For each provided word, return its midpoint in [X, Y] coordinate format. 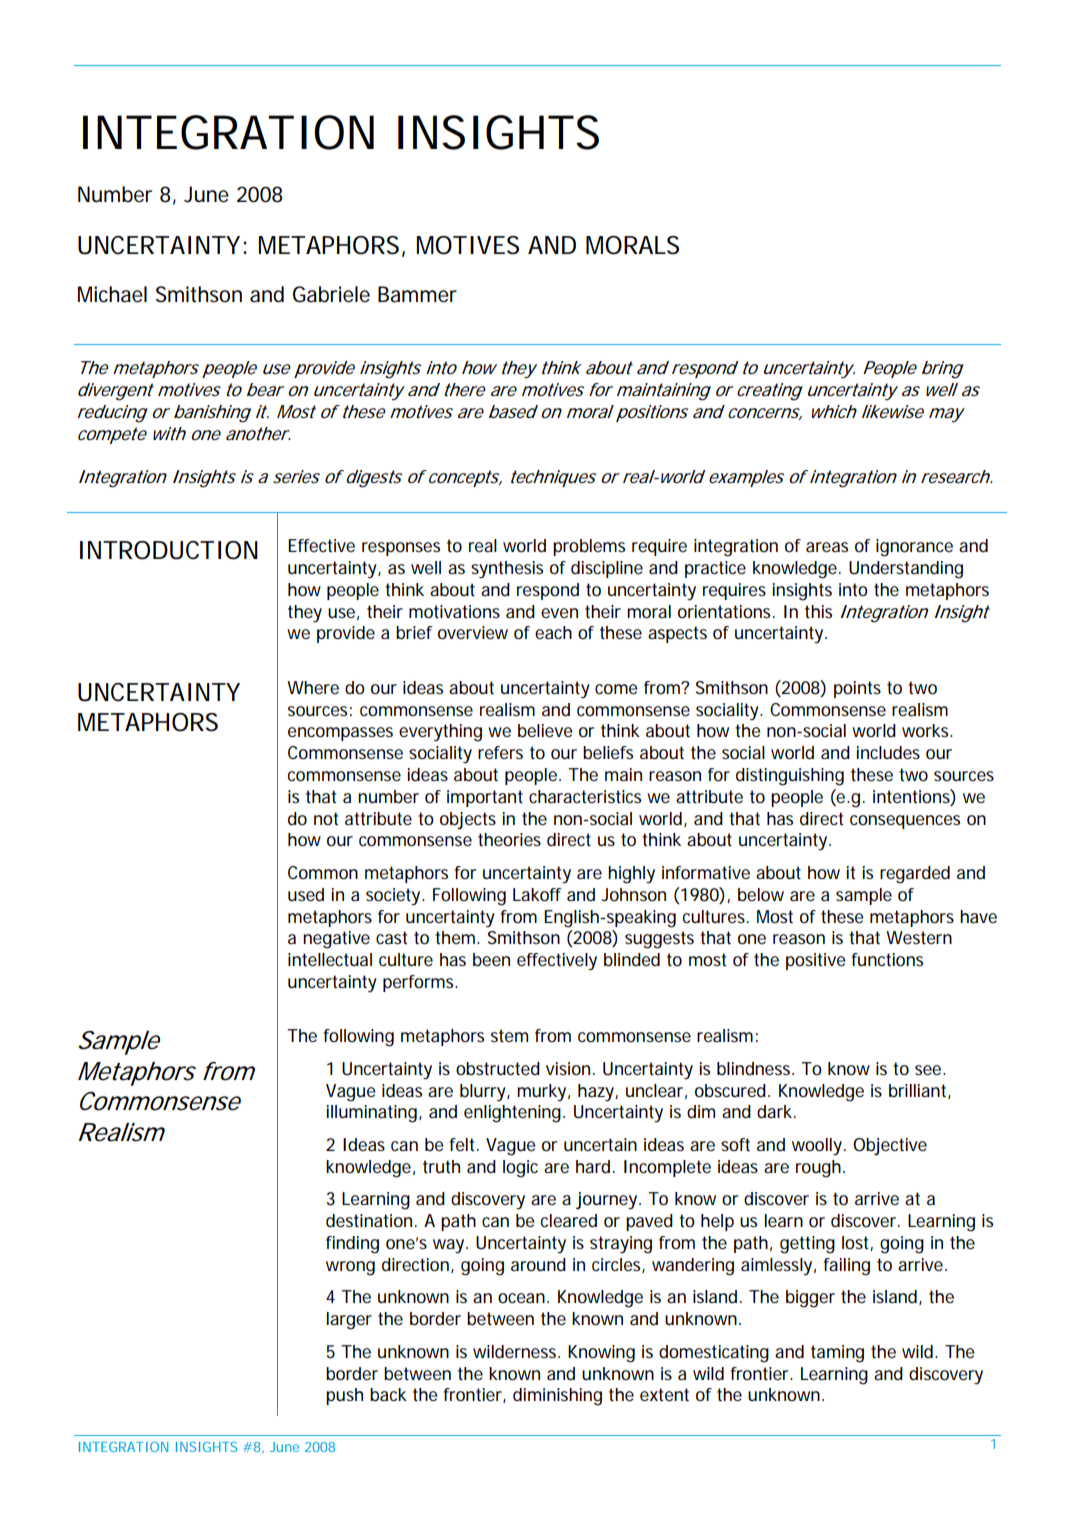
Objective [890, 1146]
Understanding [906, 570]
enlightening [512, 1114]
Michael [112, 294]
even [559, 613]
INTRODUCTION [169, 550]
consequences [905, 822]
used [306, 894]
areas [827, 547]
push [344, 1396]
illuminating [372, 1114]
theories [509, 840]
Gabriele [331, 294]
